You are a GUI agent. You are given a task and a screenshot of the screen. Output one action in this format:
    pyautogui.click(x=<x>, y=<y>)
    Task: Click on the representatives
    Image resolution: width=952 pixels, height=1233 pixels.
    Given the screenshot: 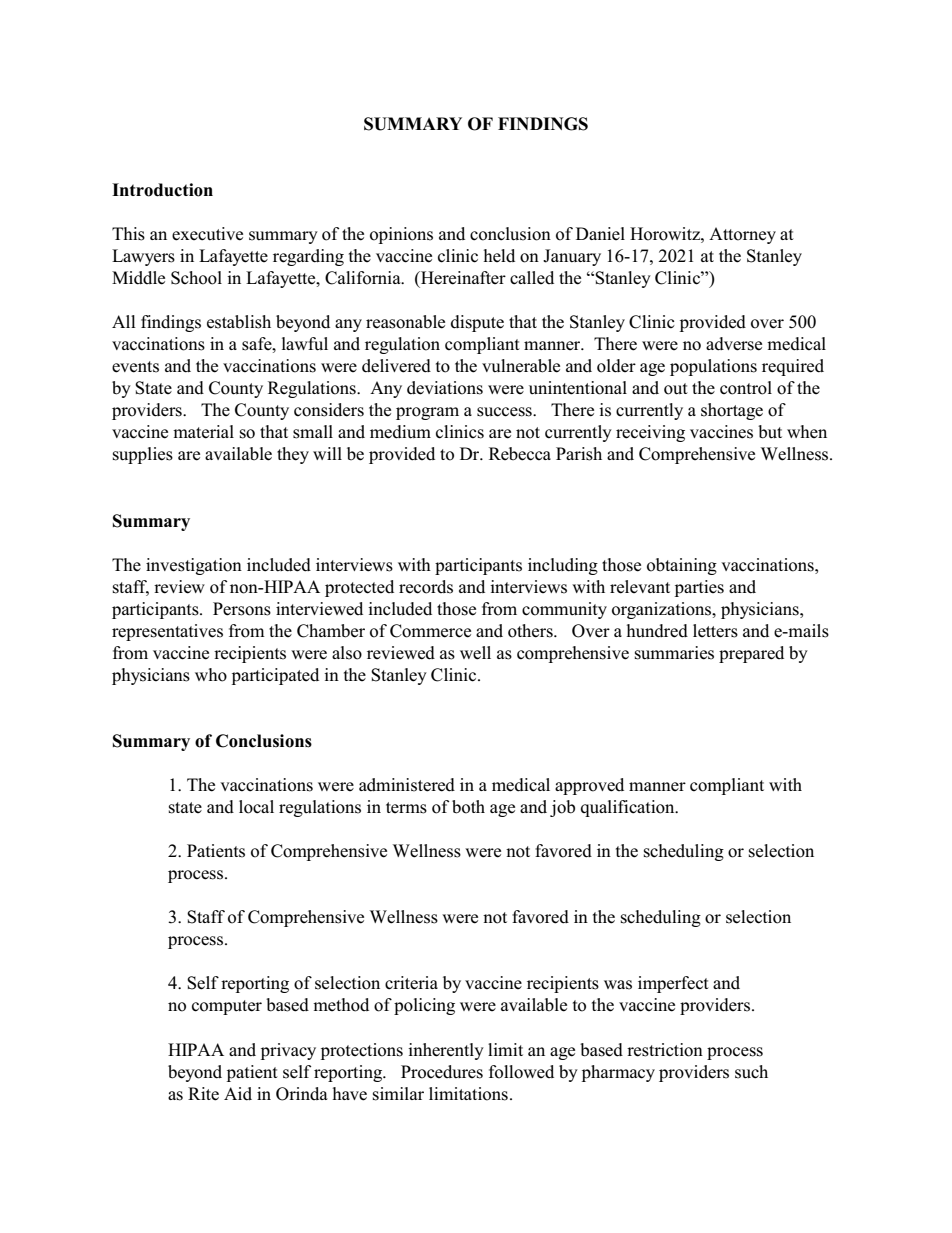 What is the action you would take?
    pyautogui.click(x=167, y=632)
